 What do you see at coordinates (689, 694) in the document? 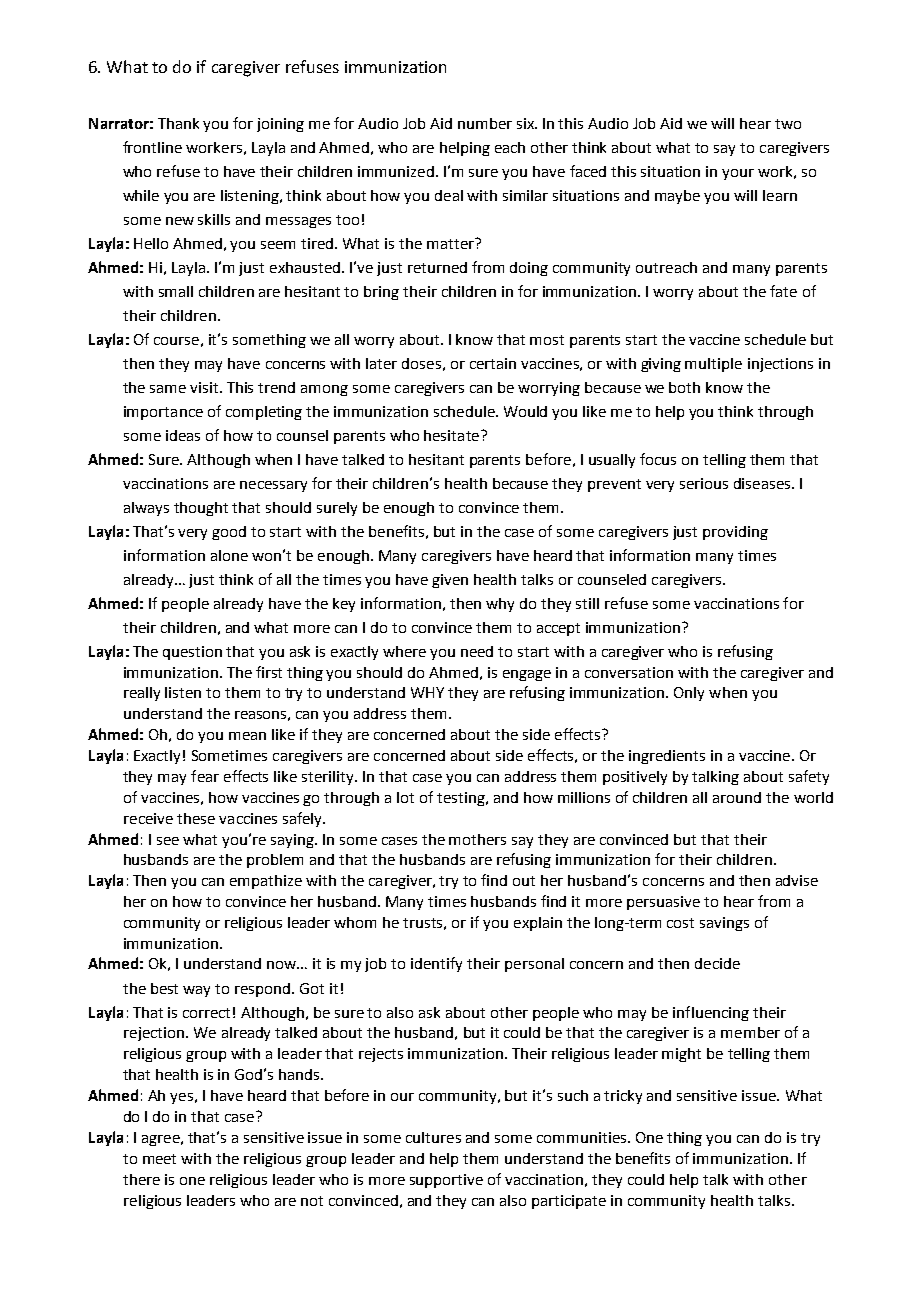
I see `Only` at bounding box center [689, 694].
